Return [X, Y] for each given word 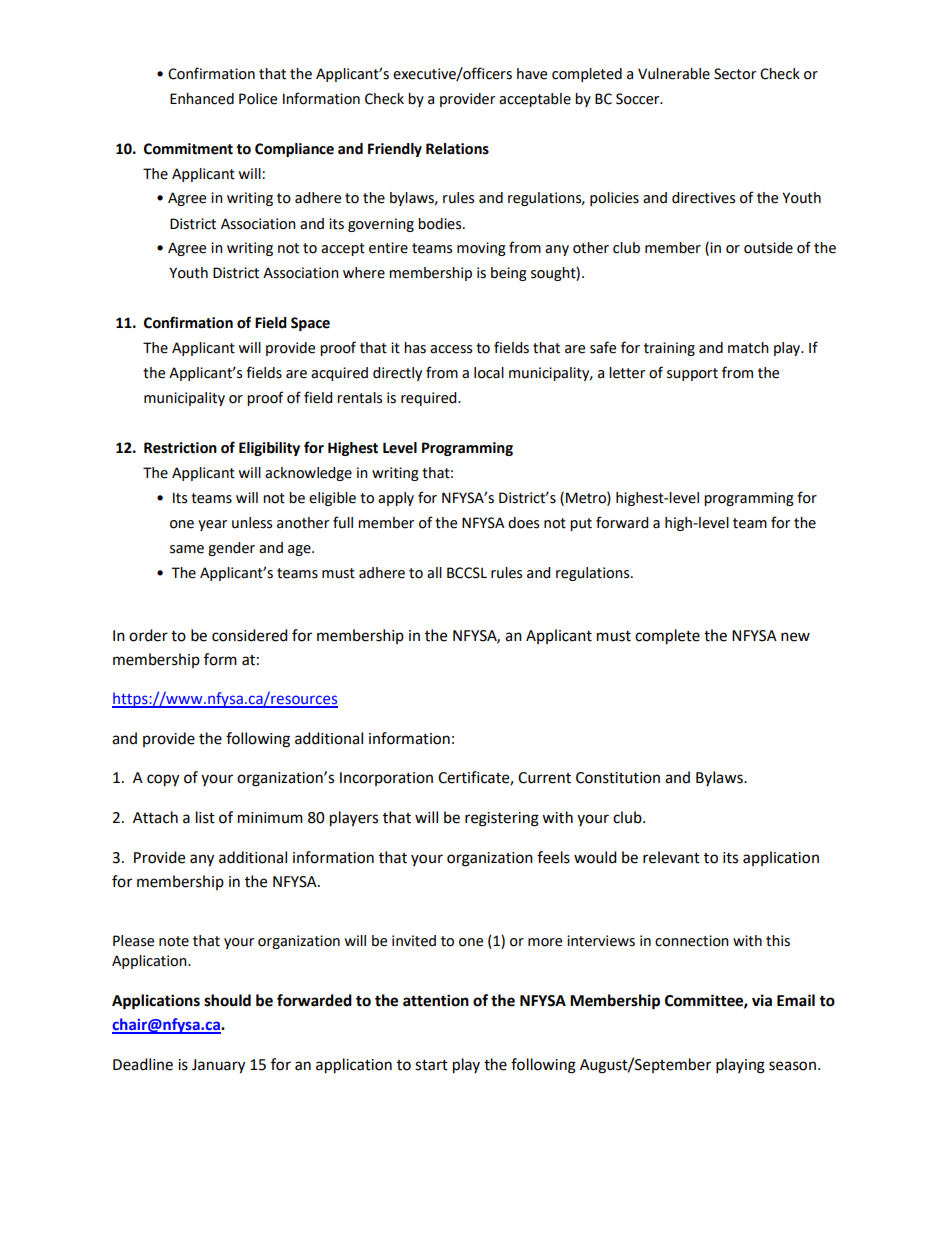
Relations [457, 149]
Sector [735, 74]
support [692, 374]
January [218, 1066]
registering [502, 819]
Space [310, 324]
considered [250, 635]
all [434, 573]
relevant [671, 857]
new [795, 637]
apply [396, 499]
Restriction [180, 448]
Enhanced [202, 99]
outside [768, 248]
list [205, 817]
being [509, 274]
